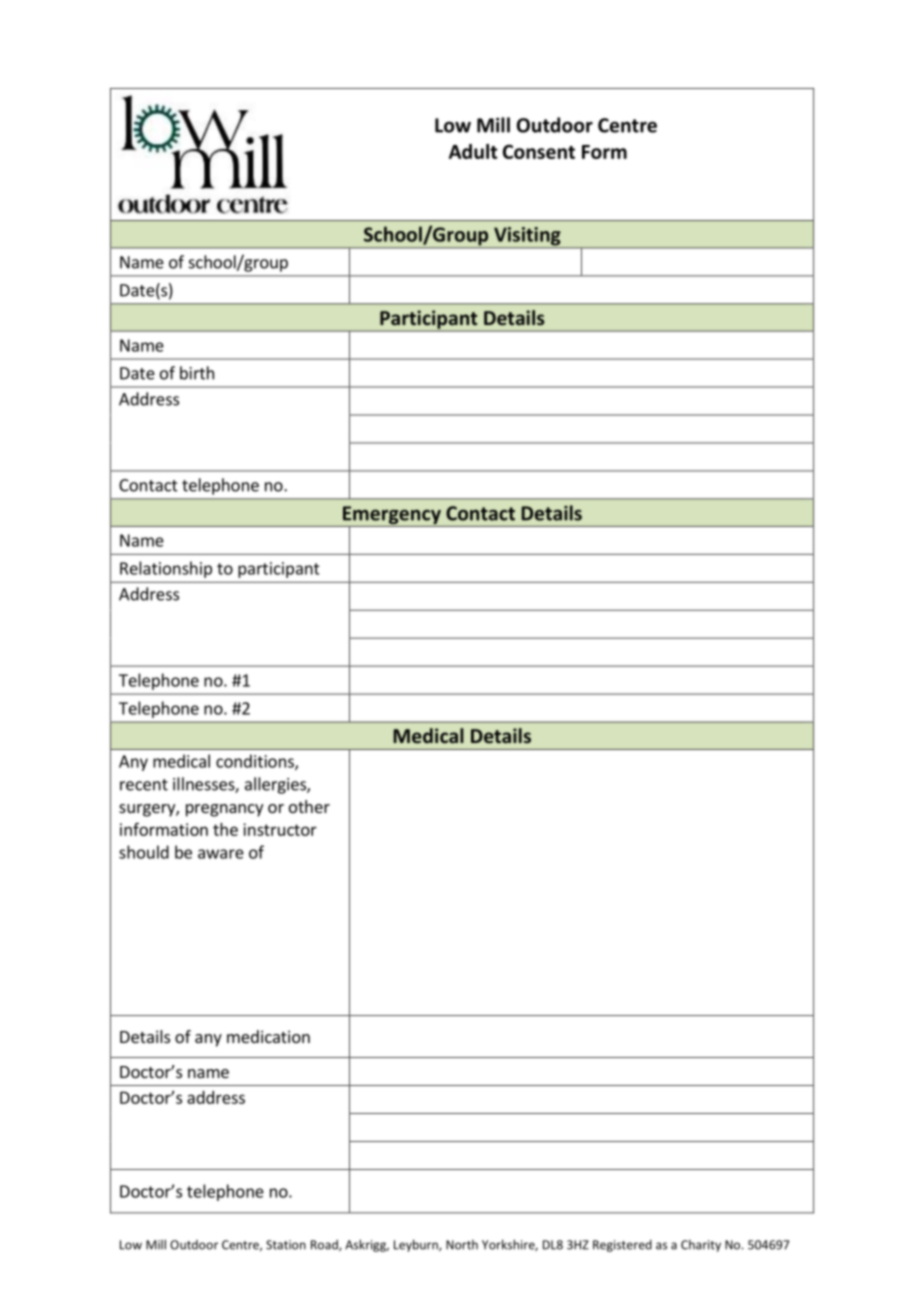 This image has width=924, height=1308. I want to click on Adult, so click(473, 151).
